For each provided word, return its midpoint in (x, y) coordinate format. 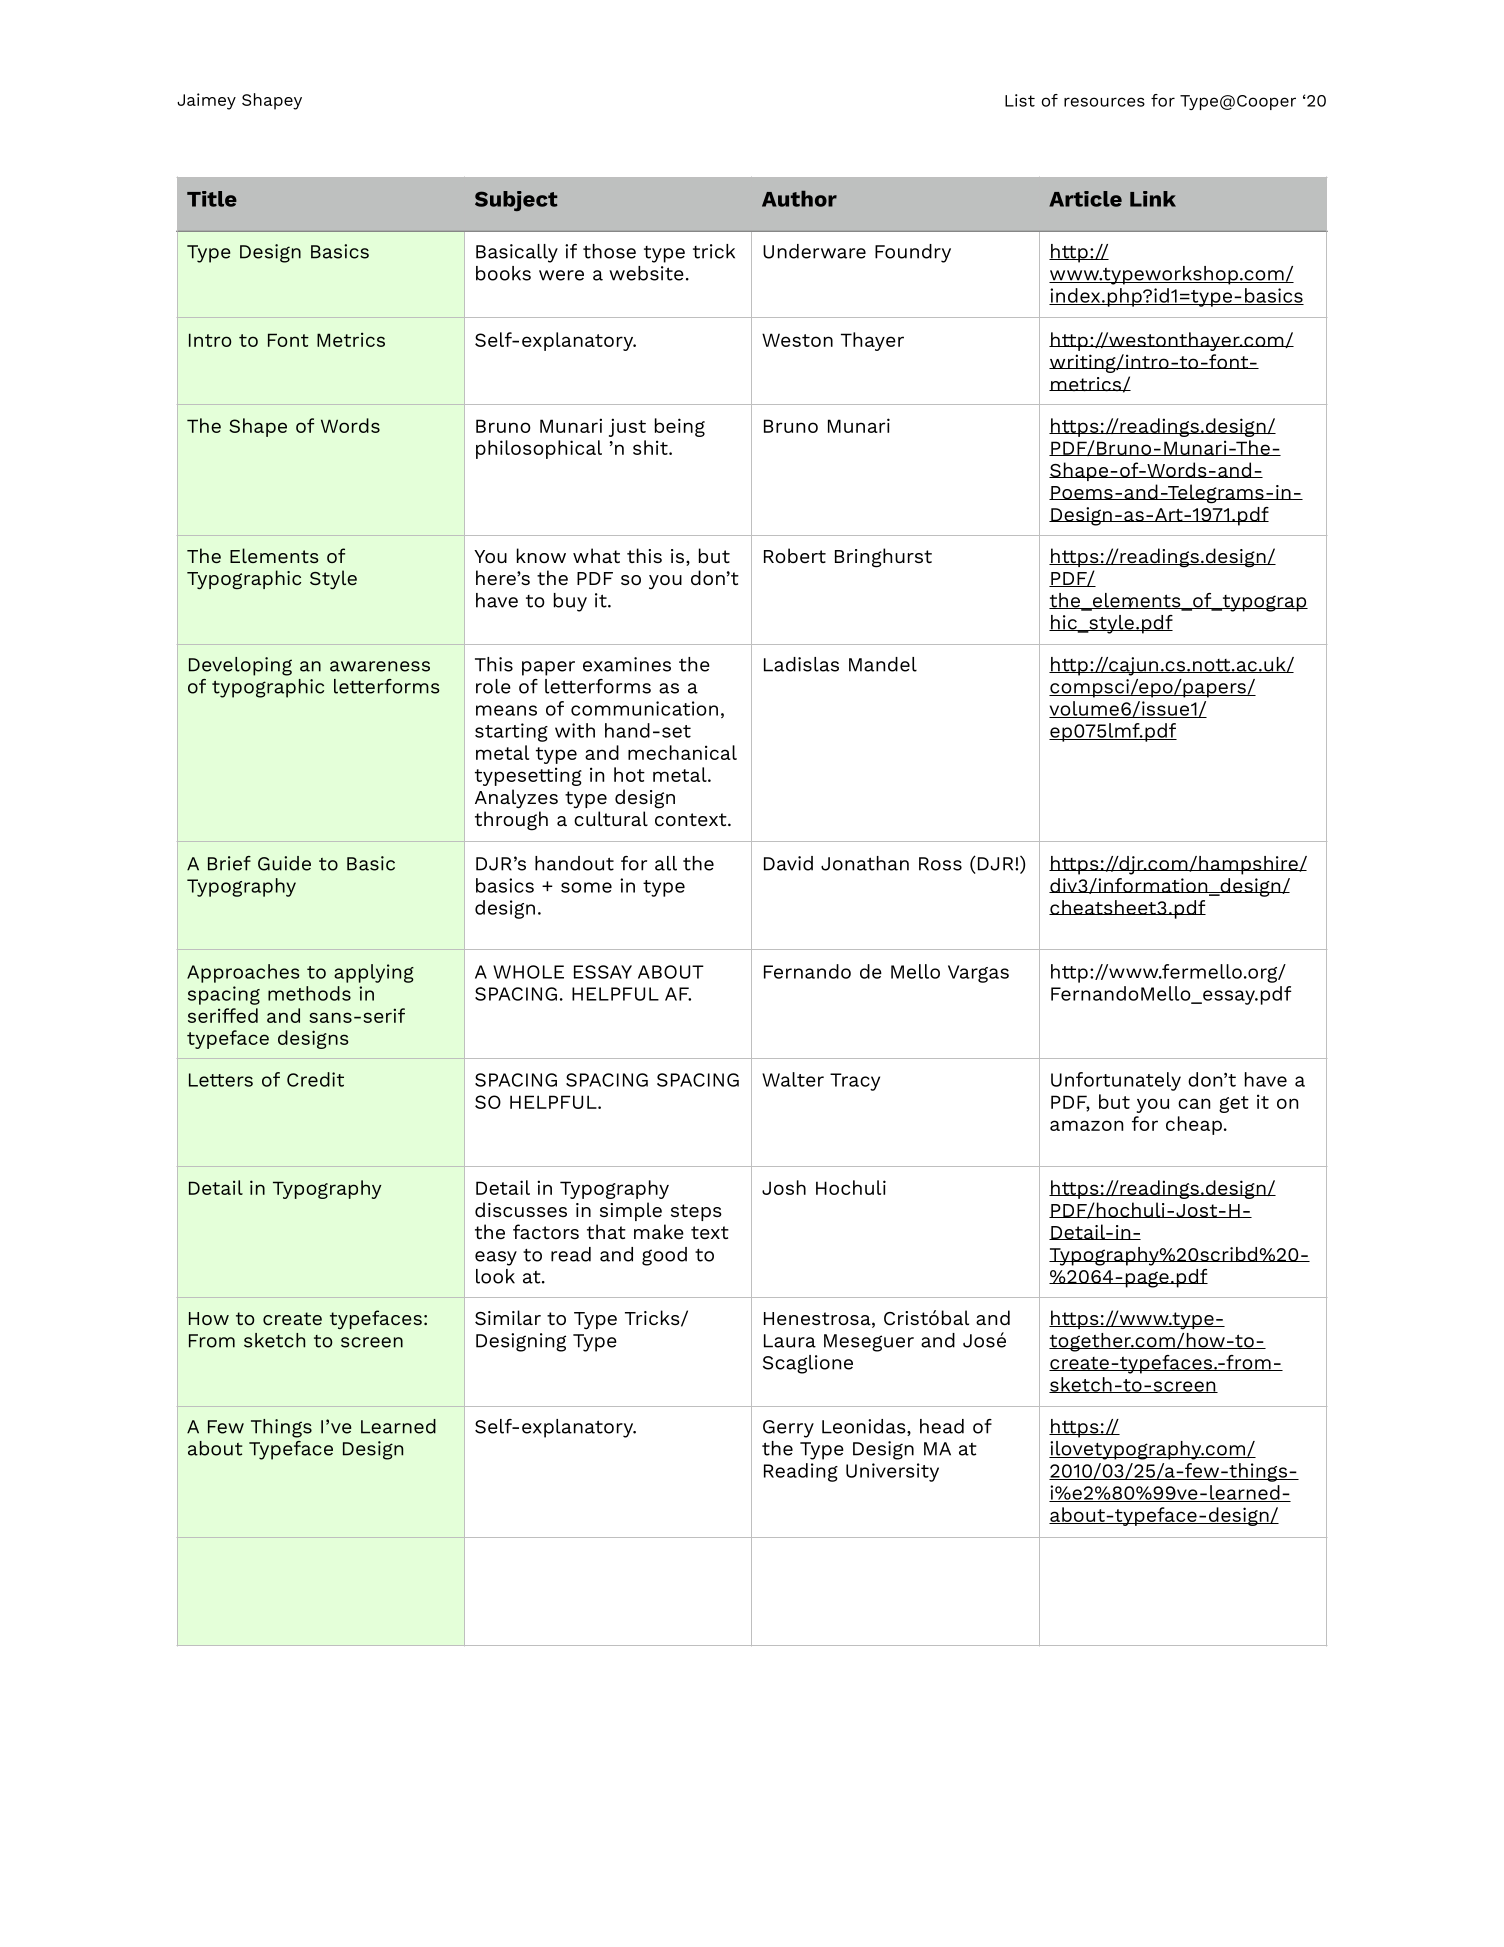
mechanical (682, 752)
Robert (795, 555)
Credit (315, 1079)
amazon (1086, 1125)
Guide (284, 863)
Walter (793, 1079)
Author (799, 199)
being (680, 427)
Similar (508, 1317)
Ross (940, 864)
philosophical (539, 449)
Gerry (788, 1429)
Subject (516, 201)
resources (1104, 102)
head (942, 1426)
